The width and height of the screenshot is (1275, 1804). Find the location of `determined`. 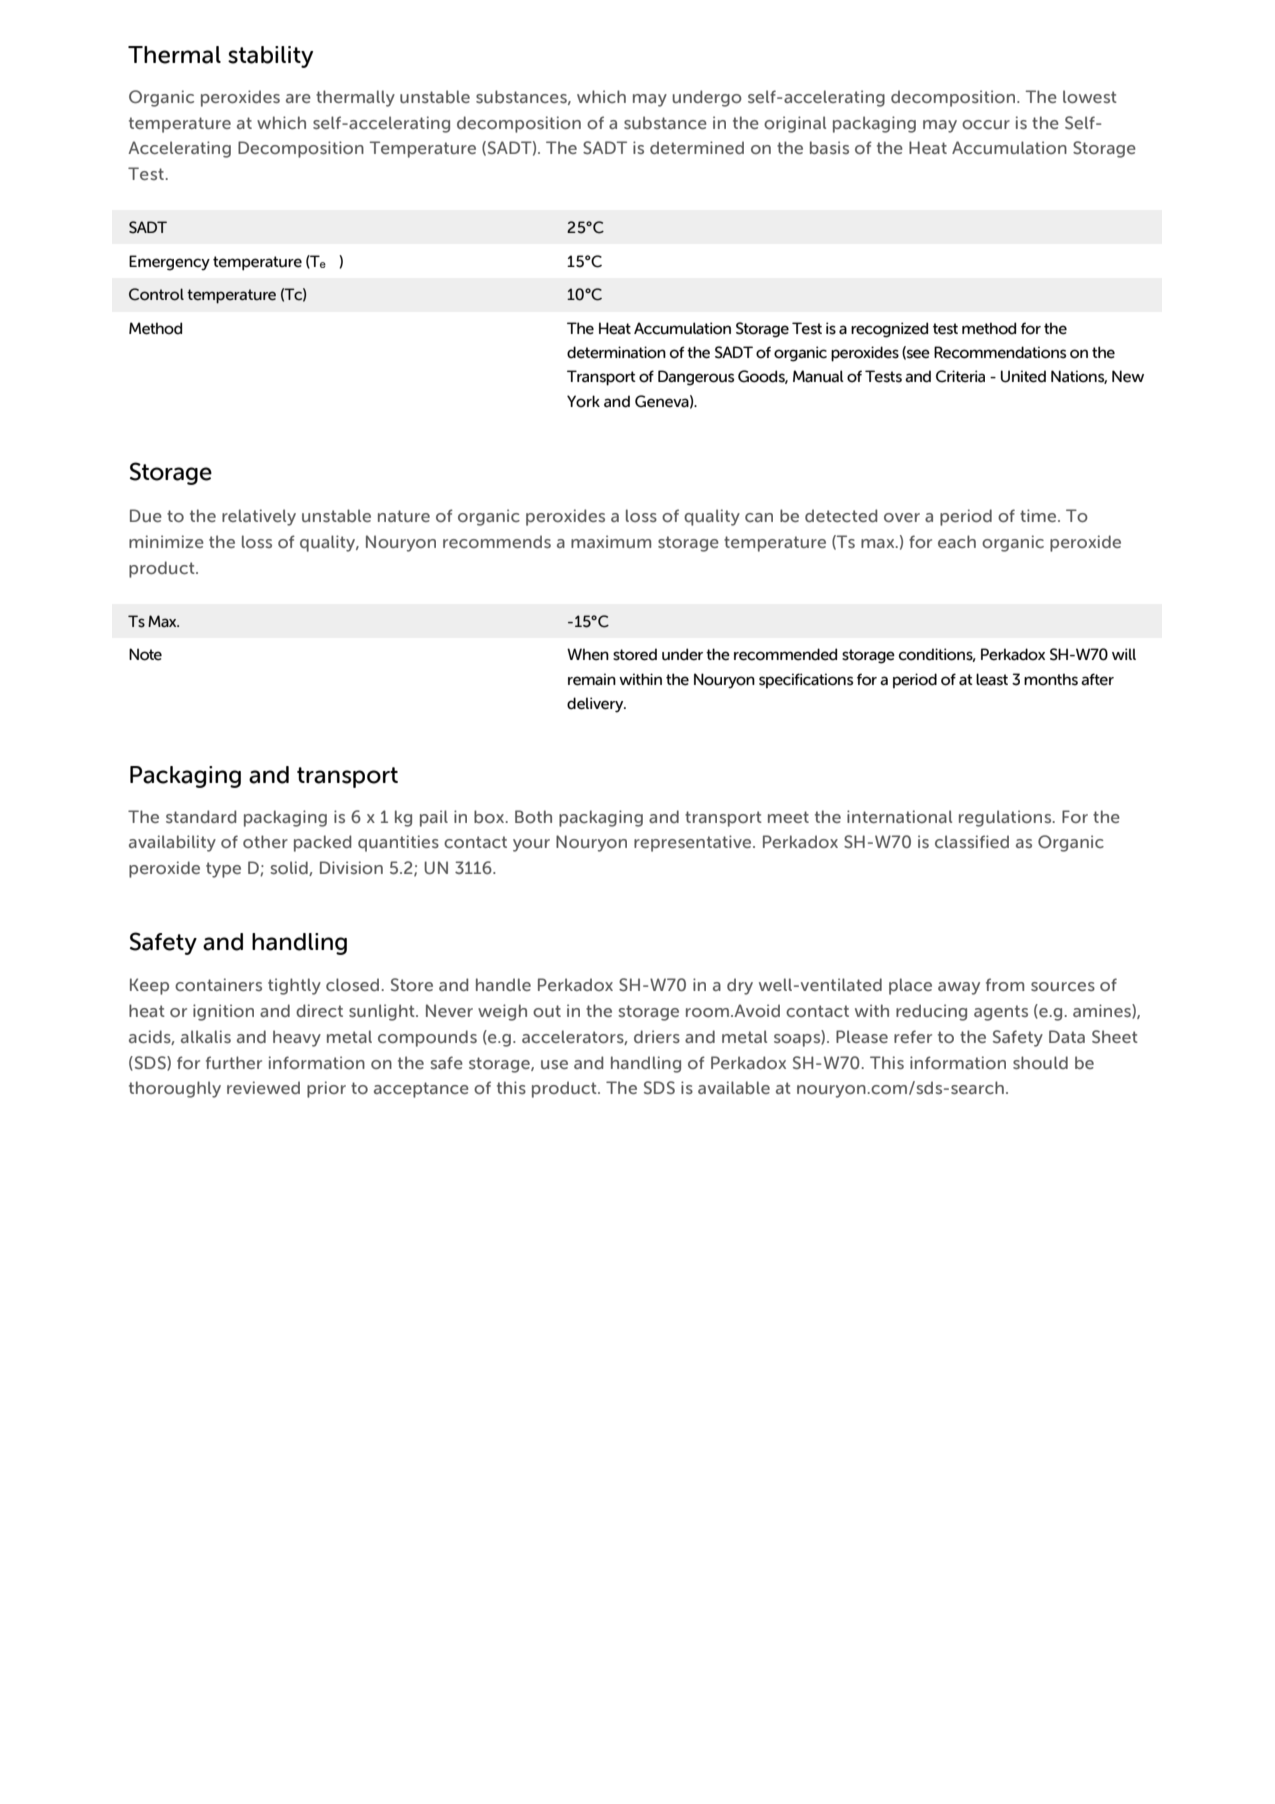

determined is located at coordinates (697, 147).
